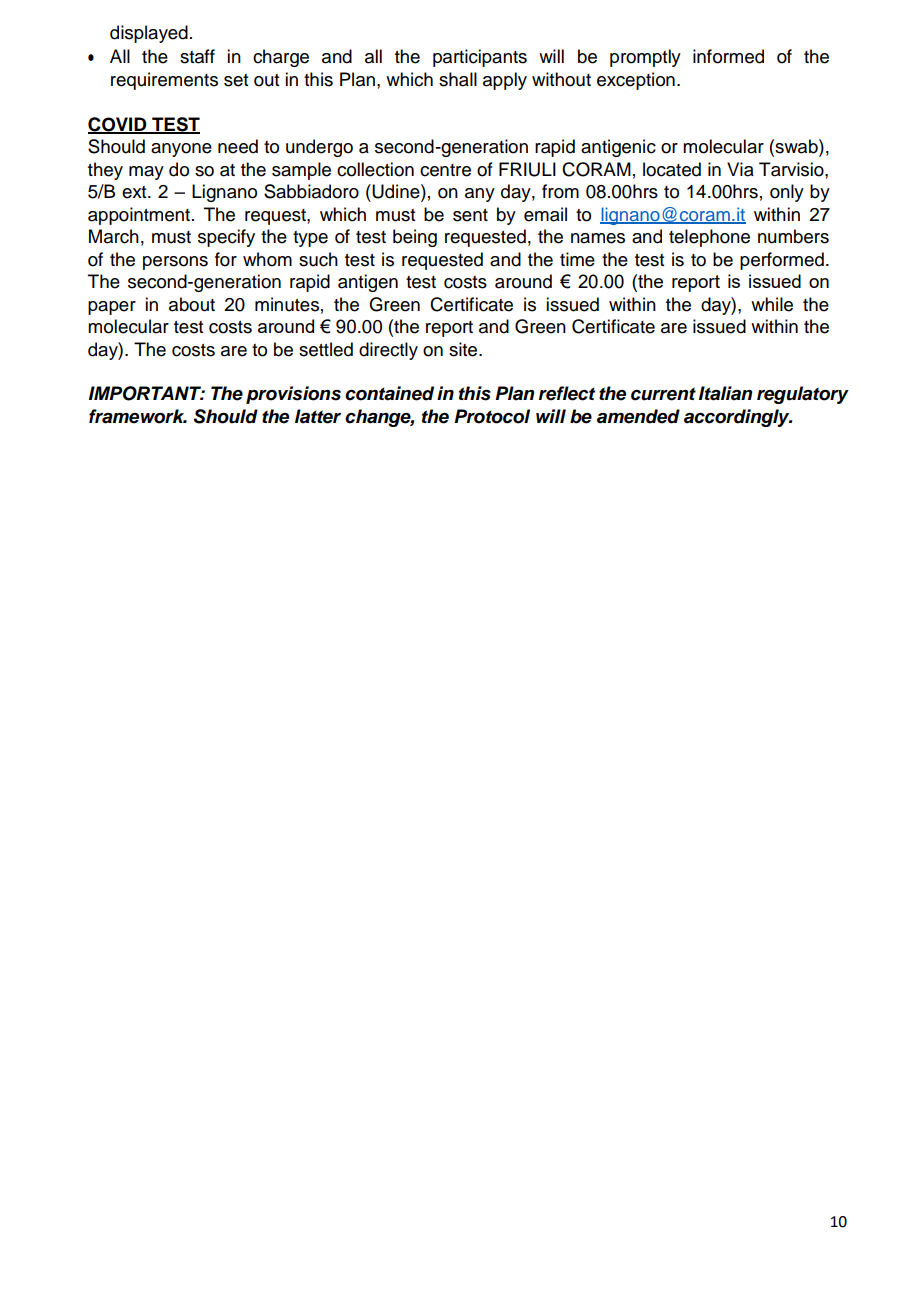  What do you see at coordinates (728, 56) in the screenshot?
I see `informed` at bounding box center [728, 56].
